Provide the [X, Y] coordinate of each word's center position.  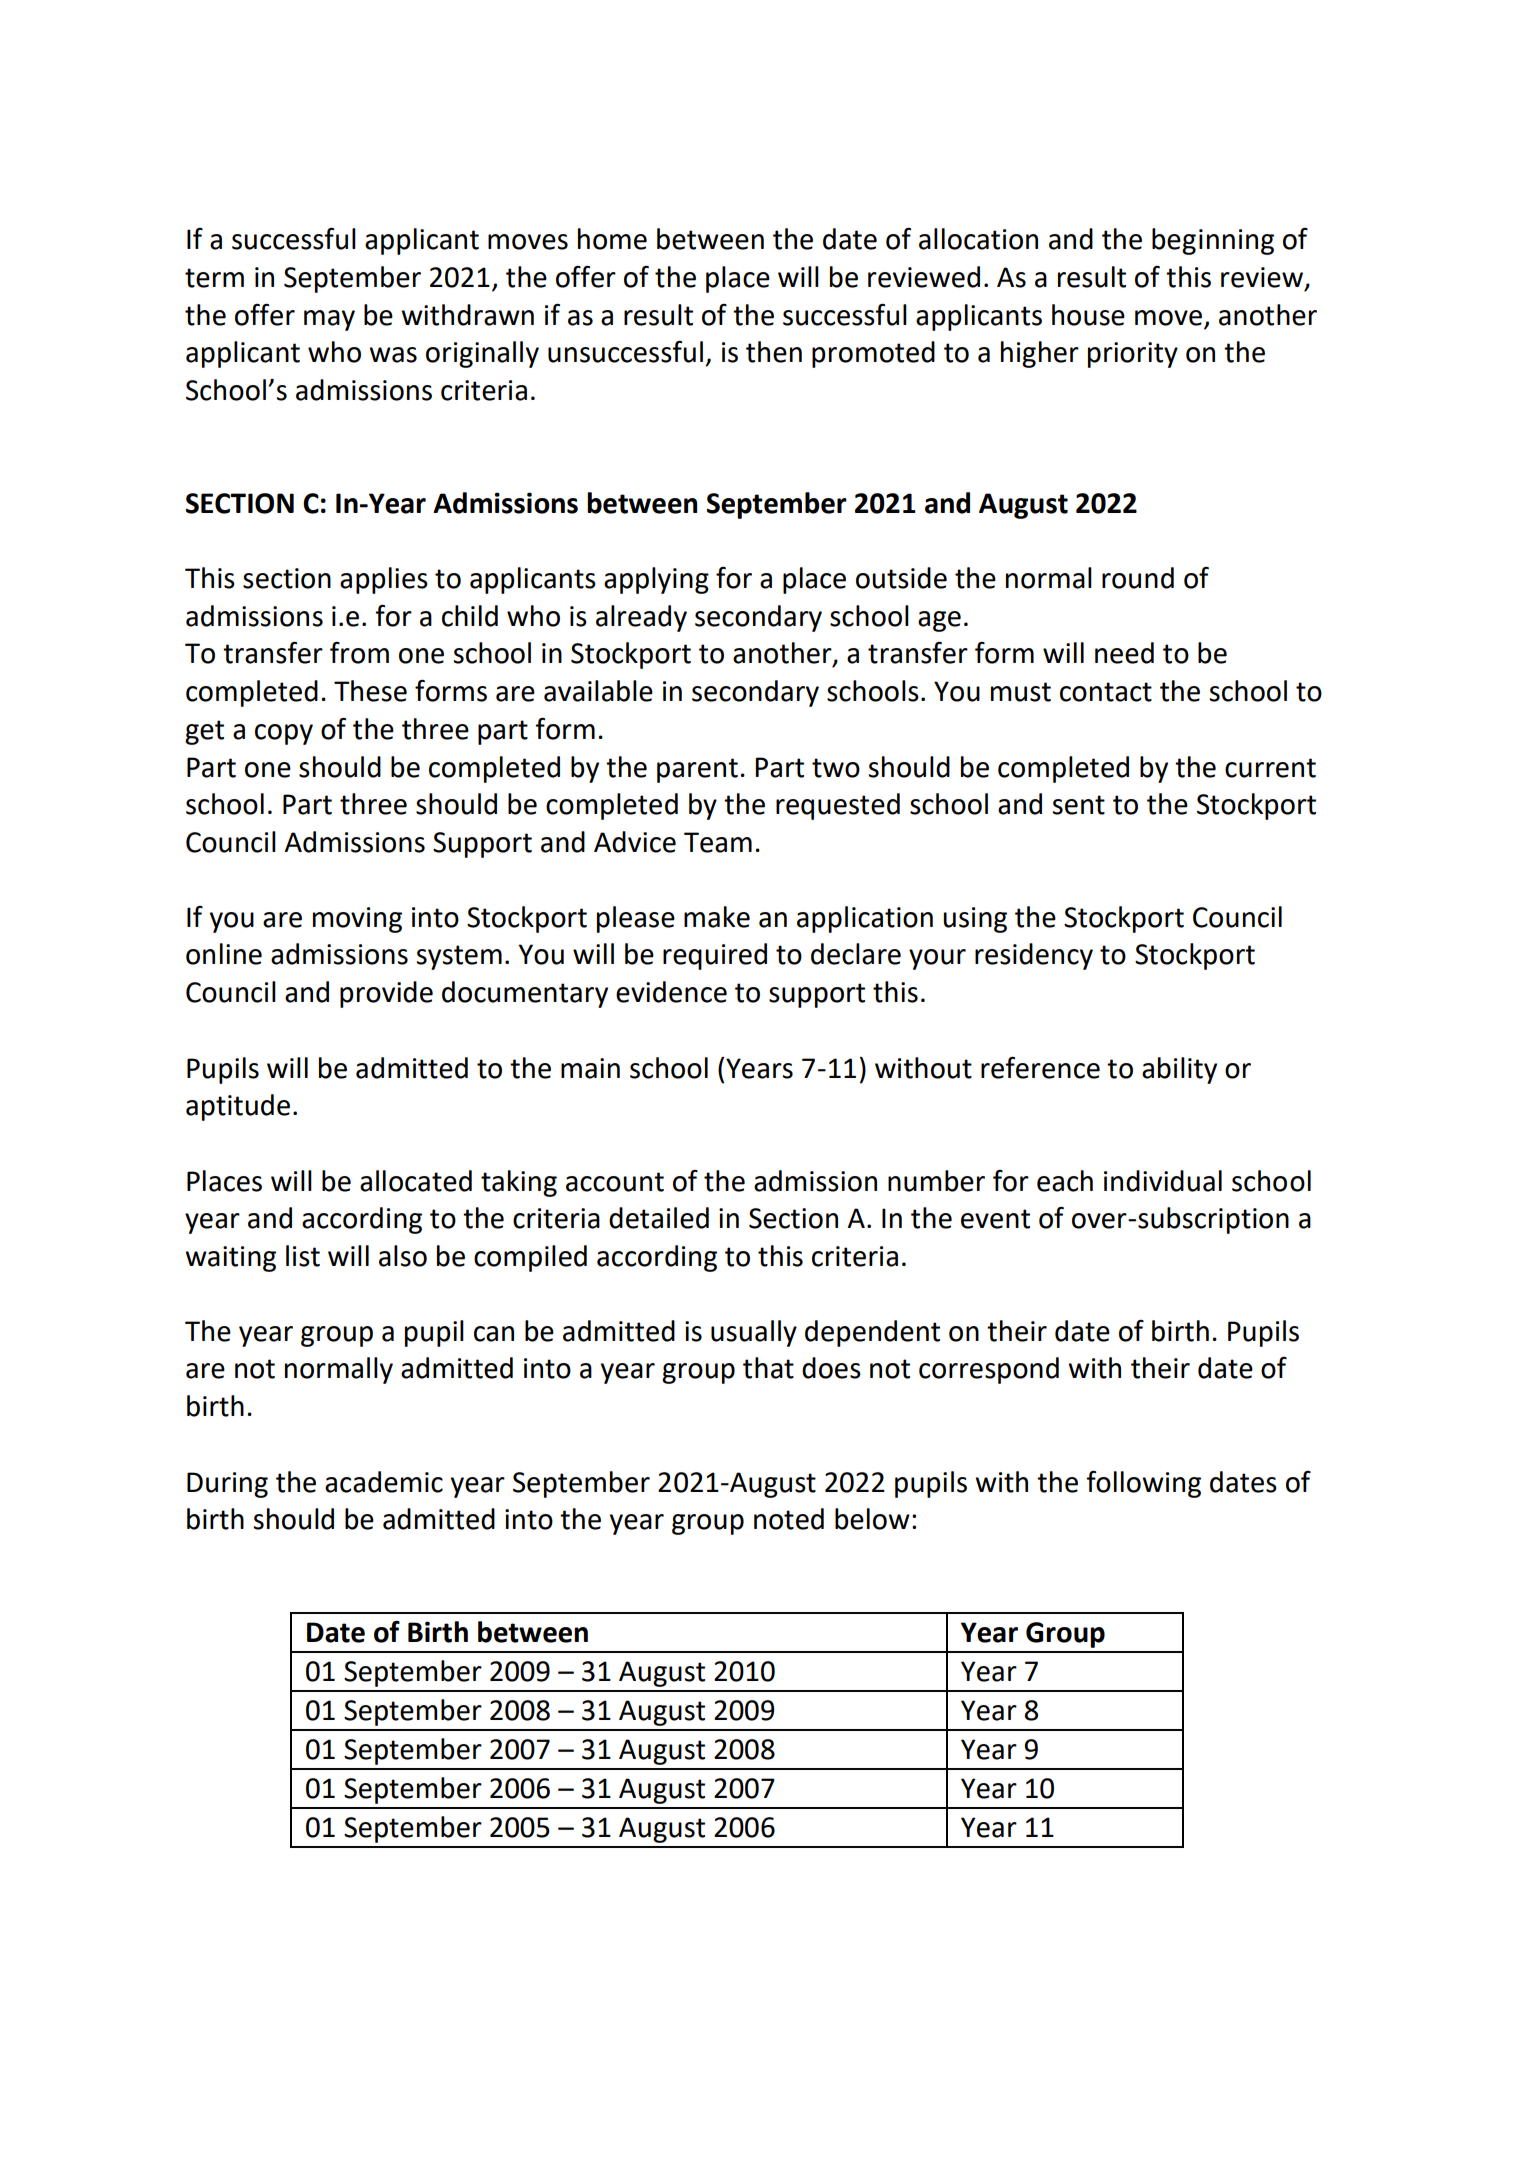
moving [357, 920]
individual [1163, 1181]
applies [384, 580]
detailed [659, 1218]
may [329, 320]
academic [384, 1482]
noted [789, 1519]
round [1138, 578]
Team [718, 842]
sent [1079, 805]
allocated [416, 1181]
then [774, 352]
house [1088, 315]
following [1143, 1484]
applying [656, 580]
